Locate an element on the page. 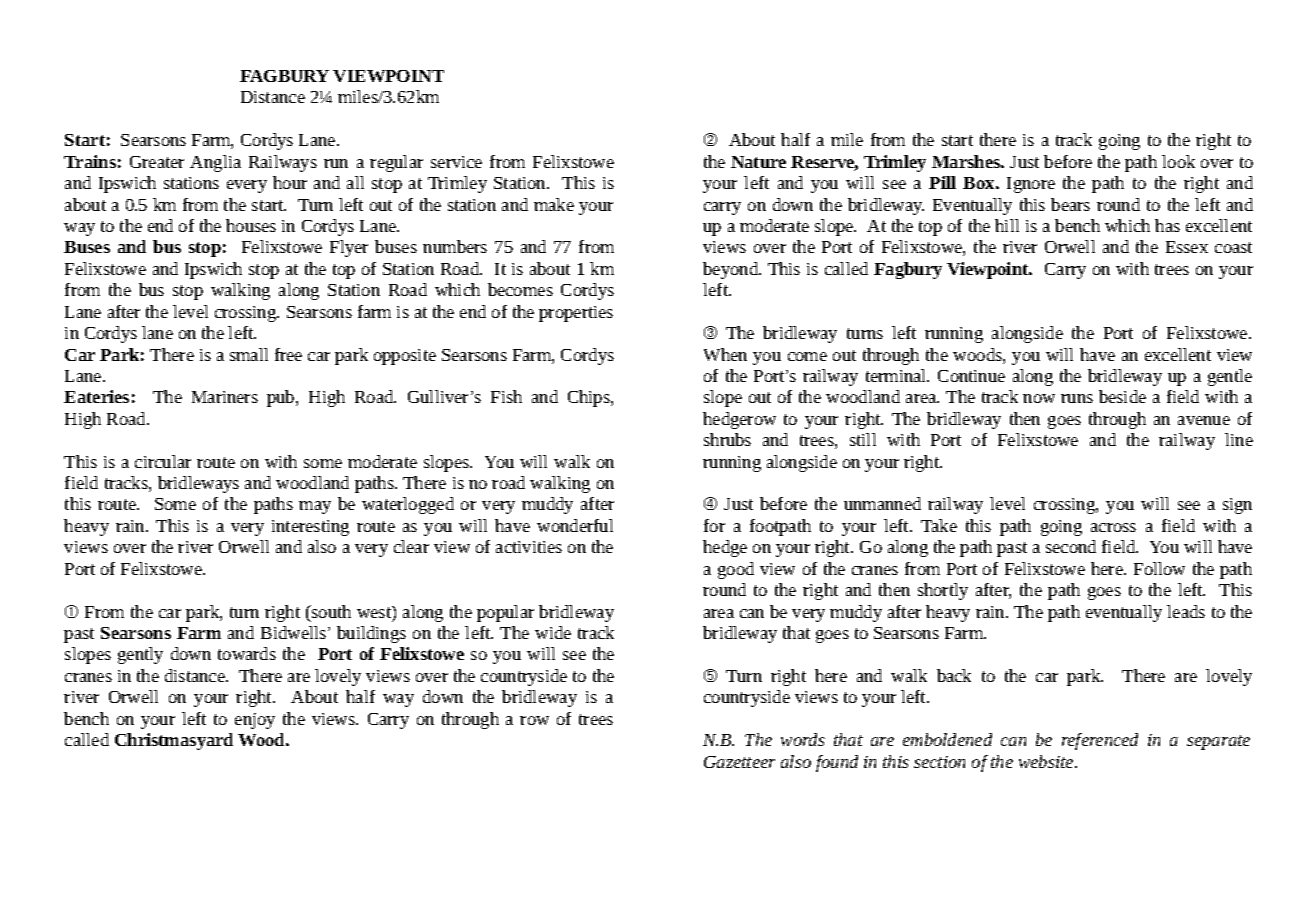 This page has width=1308, height=924. interesting is located at coordinates (310, 528).
